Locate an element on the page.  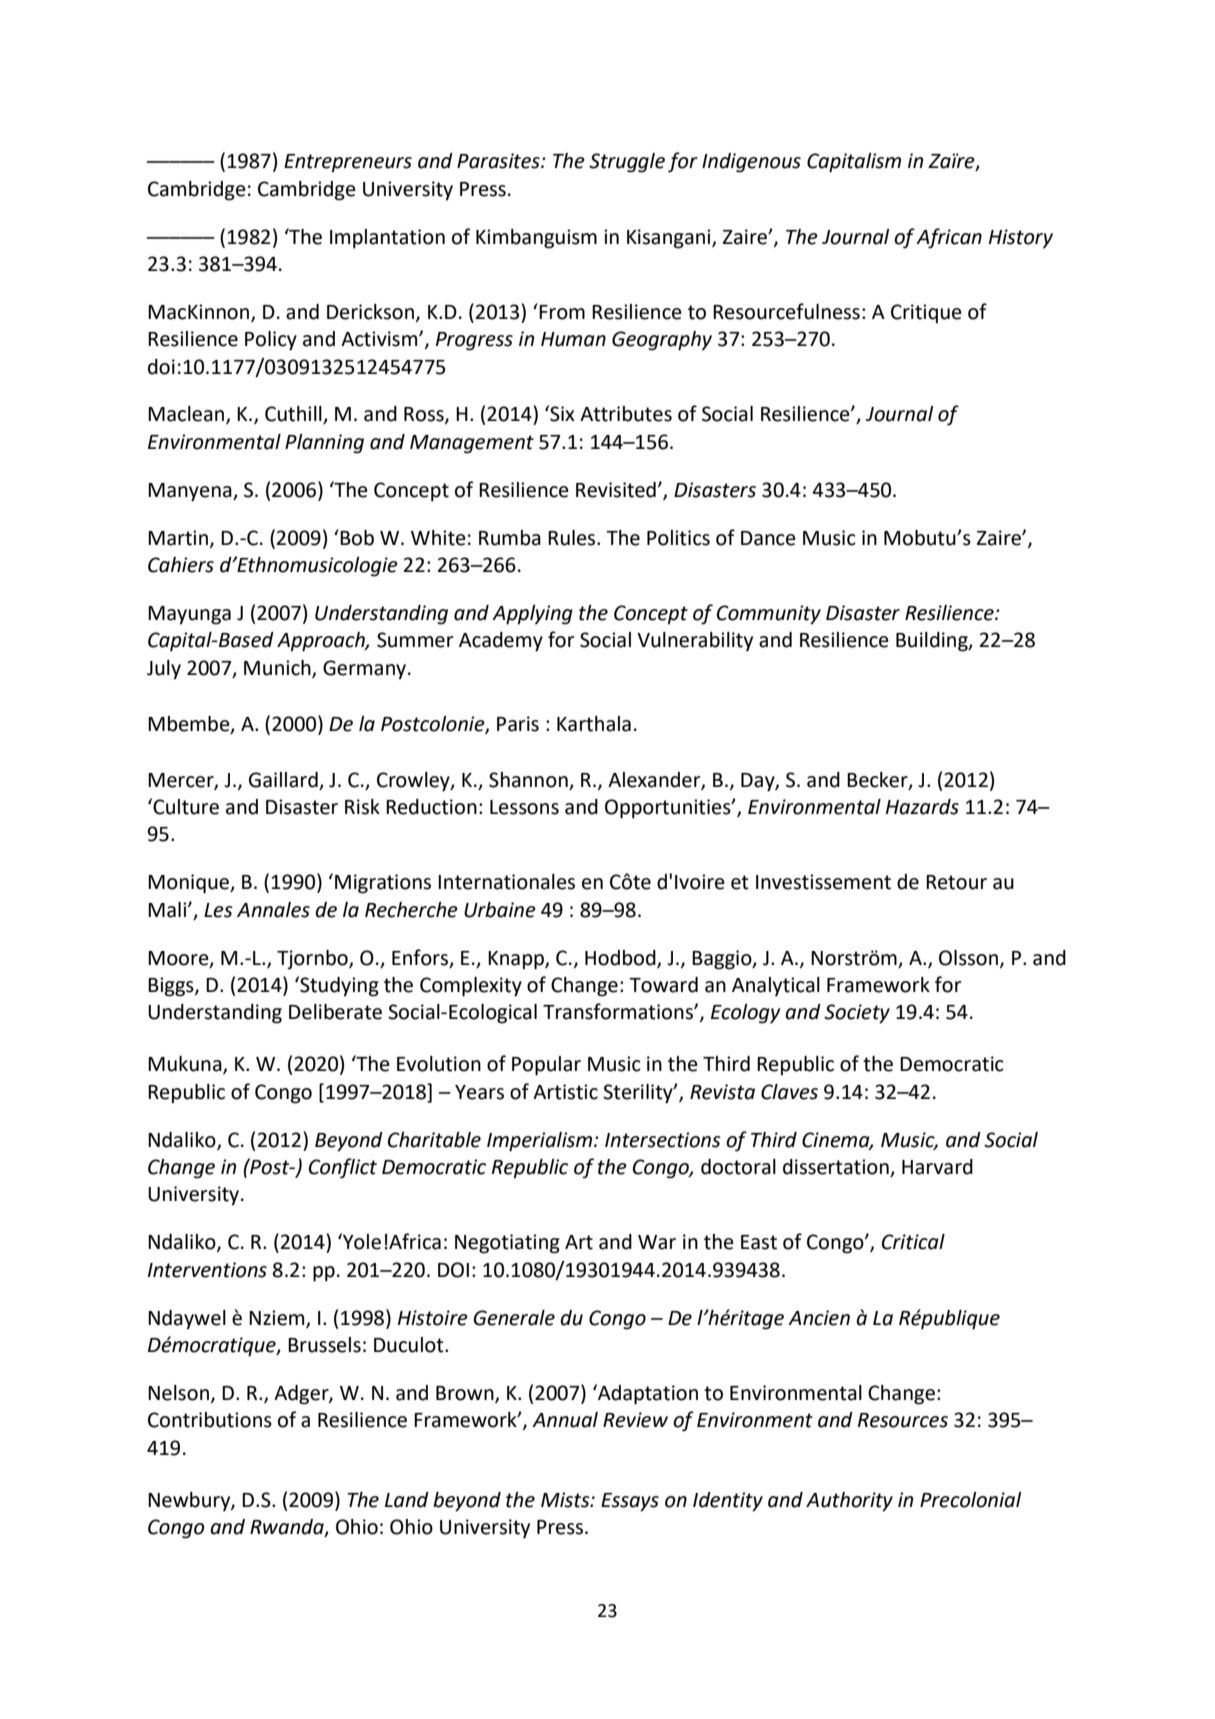
Negotiating is located at coordinates (507, 1244).
